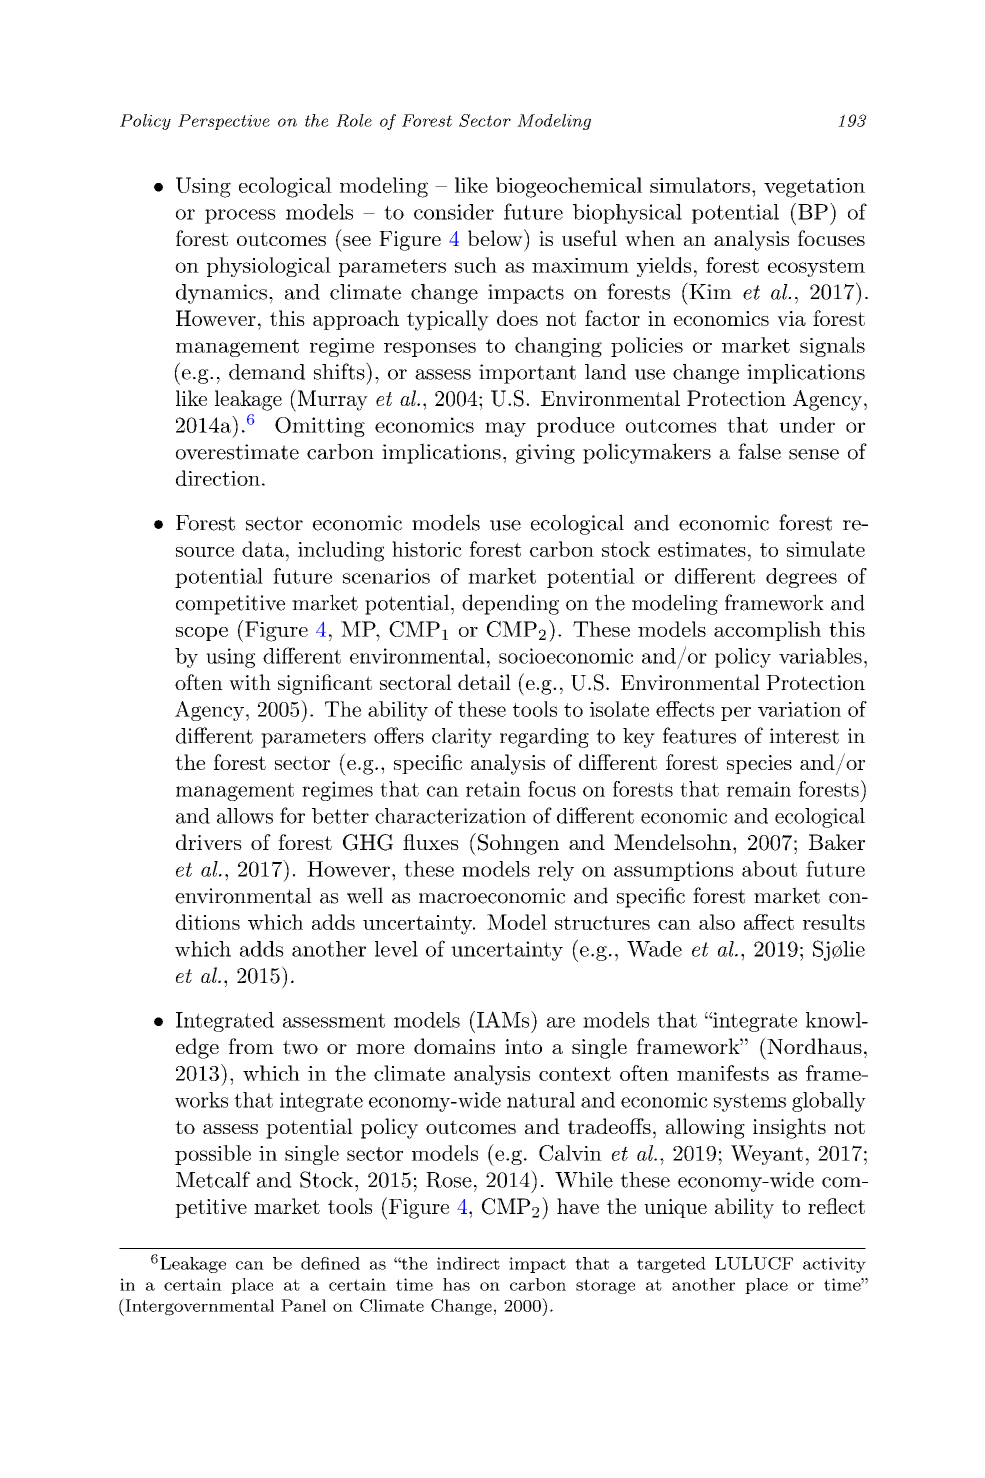 This screenshot has width=985, height=1478. Describe the element at coordinates (769, 922) in the screenshot. I see `affect` at that location.
